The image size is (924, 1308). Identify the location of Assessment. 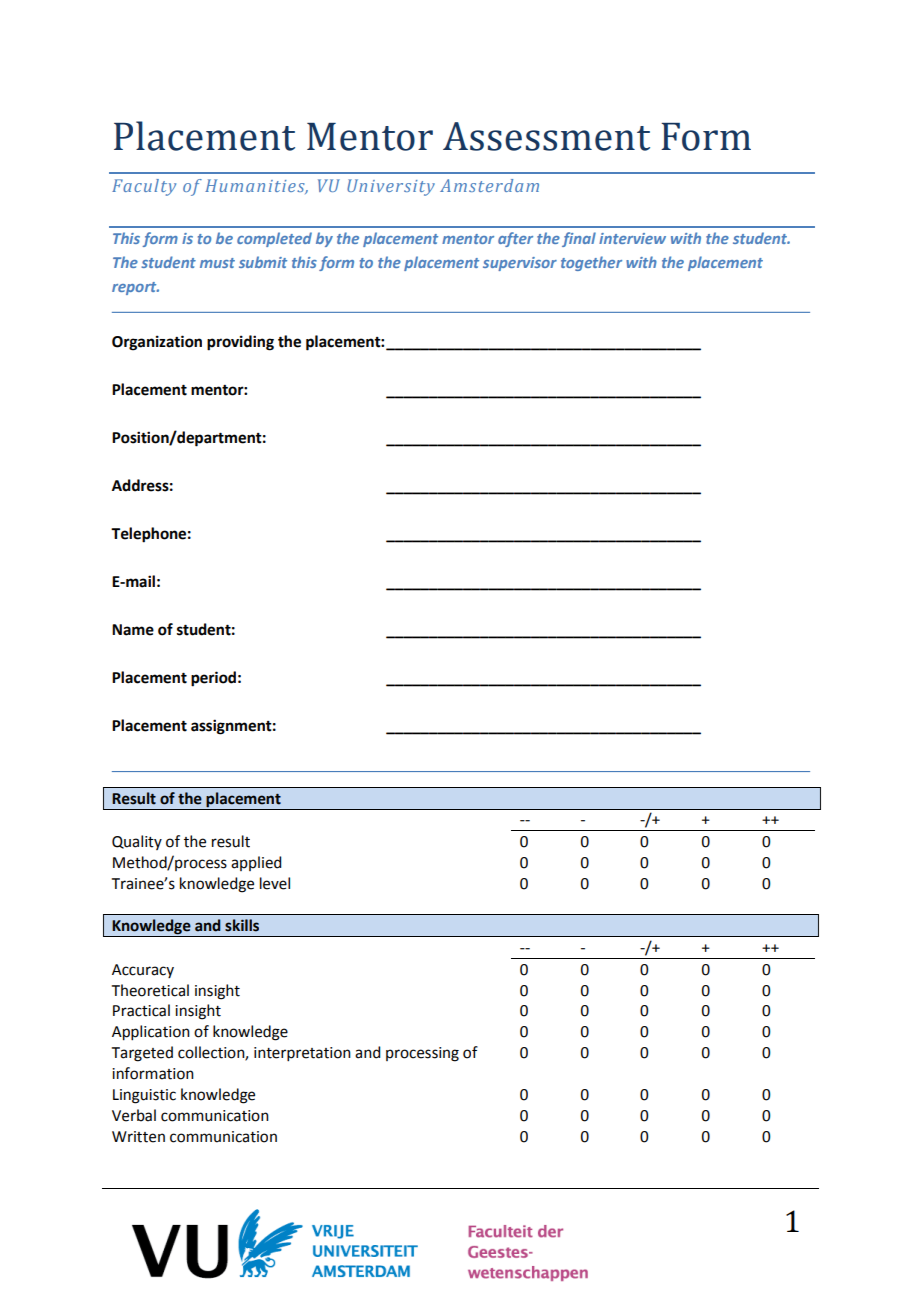
(546, 136).
